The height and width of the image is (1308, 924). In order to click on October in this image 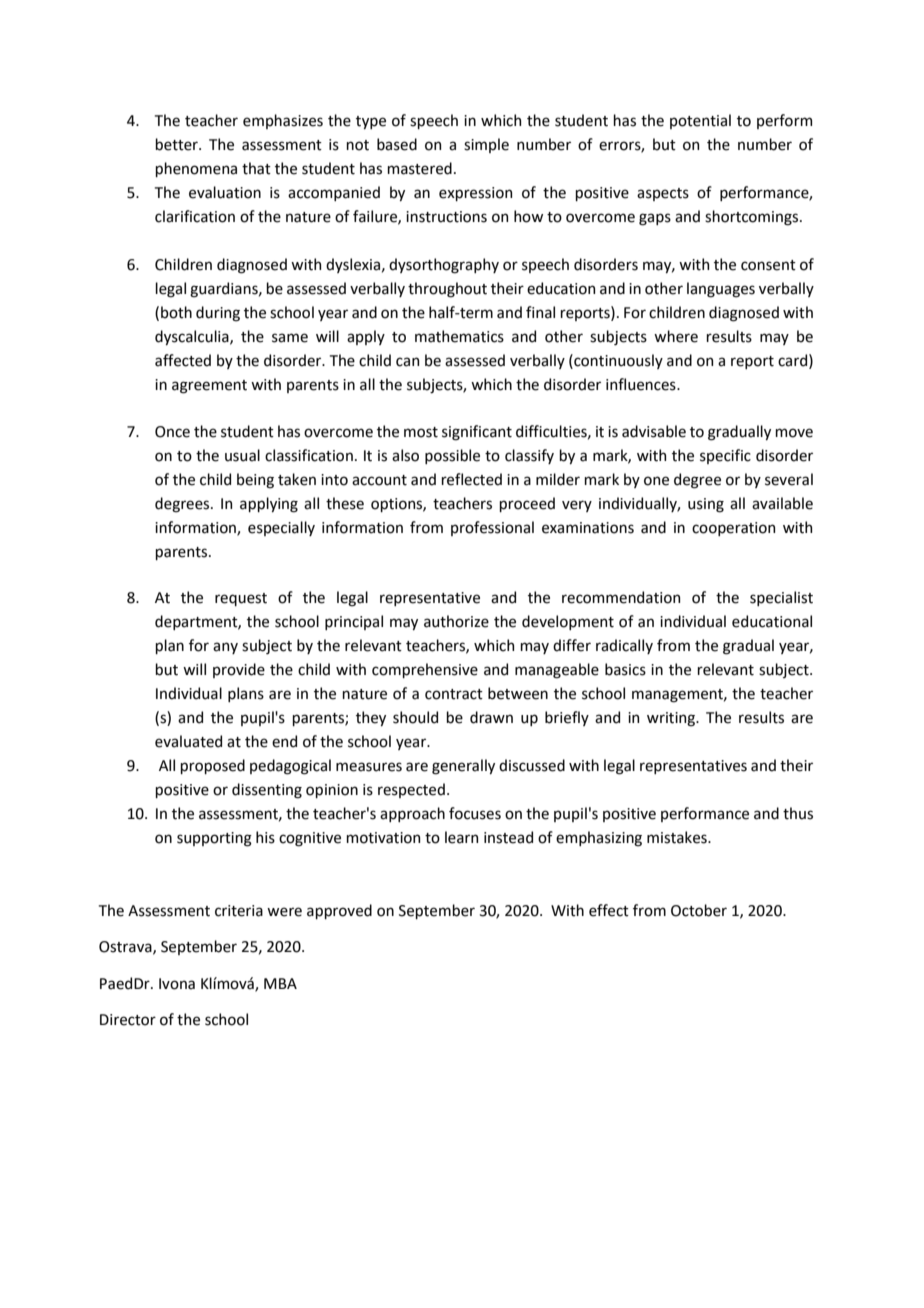, I will do `click(699, 910)`.
